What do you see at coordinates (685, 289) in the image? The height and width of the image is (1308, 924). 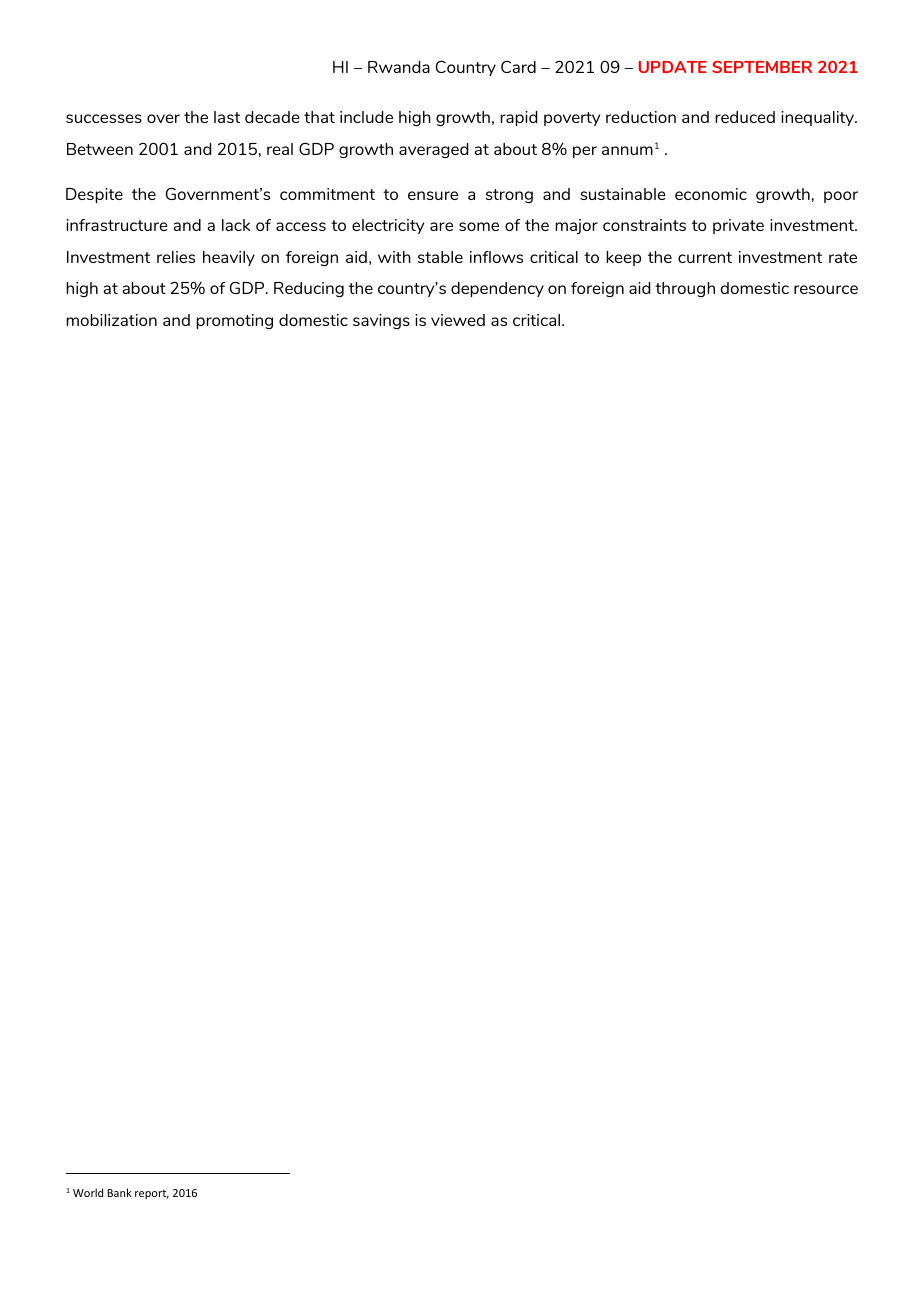 I see `through` at bounding box center [685, 289].
